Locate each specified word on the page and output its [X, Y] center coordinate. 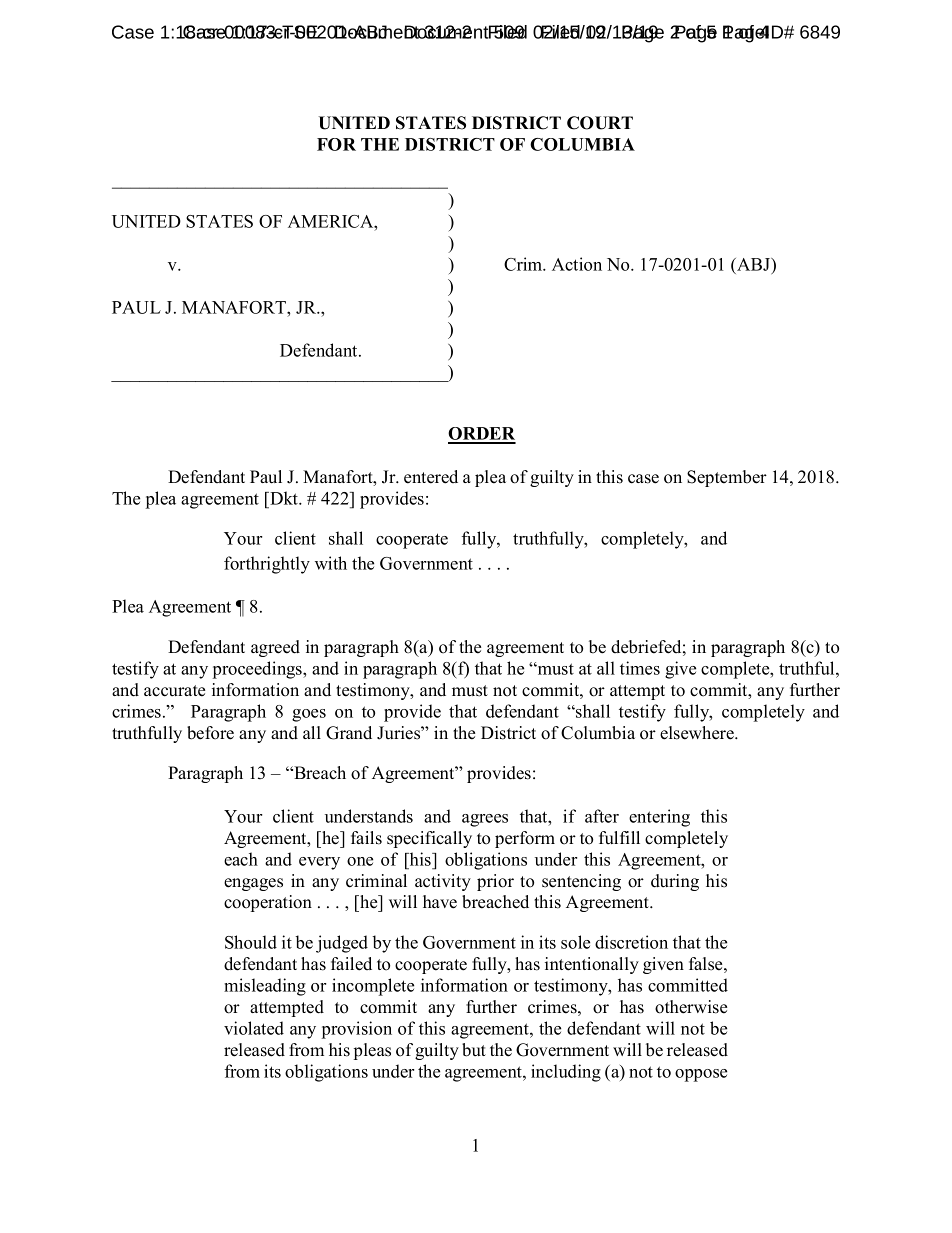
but [474, 1050]
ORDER [482, 435]
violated [254, 1028]
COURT [600, 123]
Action [577, 264]
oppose [701, 1075]
